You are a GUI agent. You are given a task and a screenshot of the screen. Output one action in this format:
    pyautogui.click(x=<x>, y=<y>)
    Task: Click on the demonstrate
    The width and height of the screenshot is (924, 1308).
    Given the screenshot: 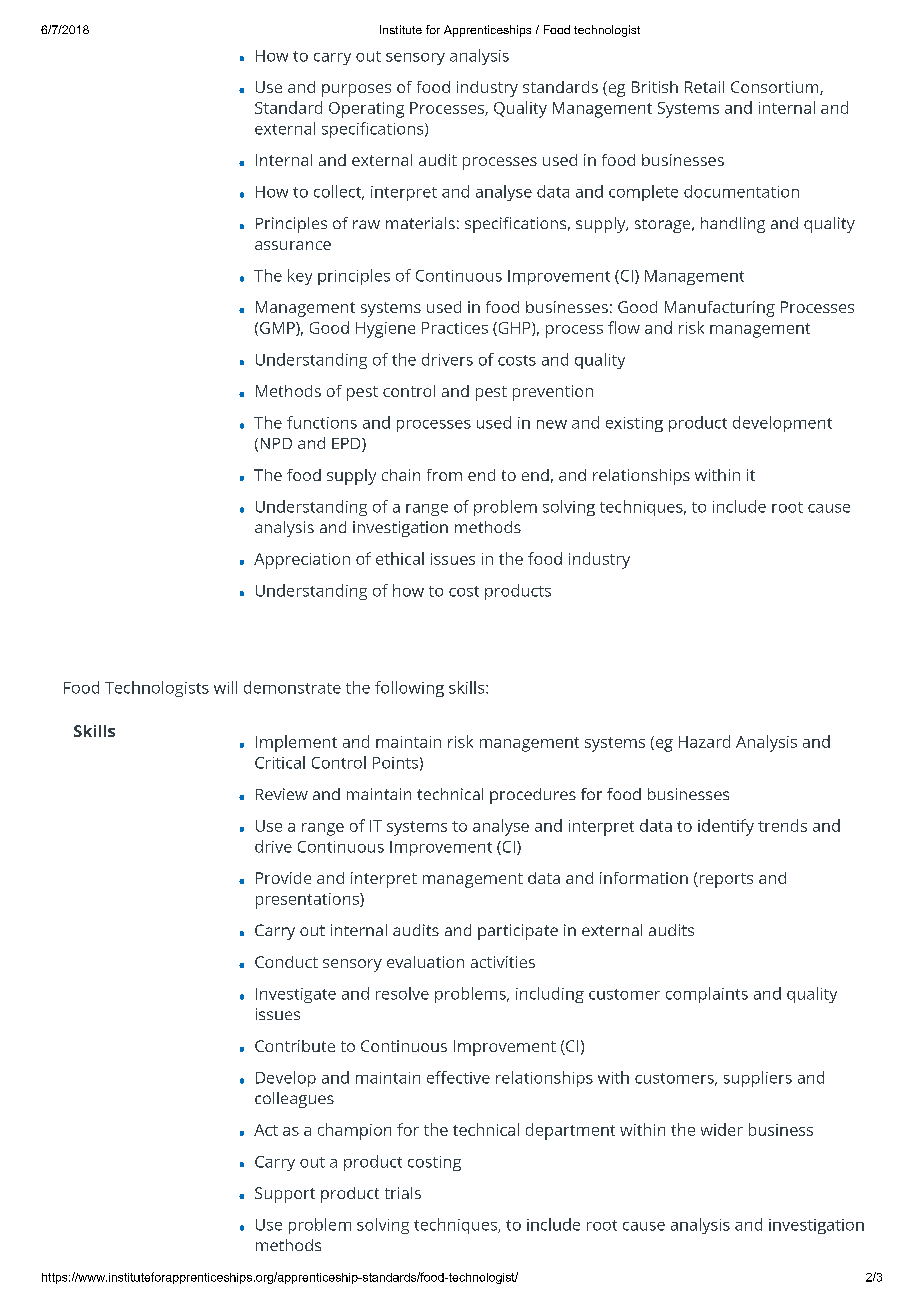 What is the action you would take?
    pyautogui.click(x=292, y=687)
